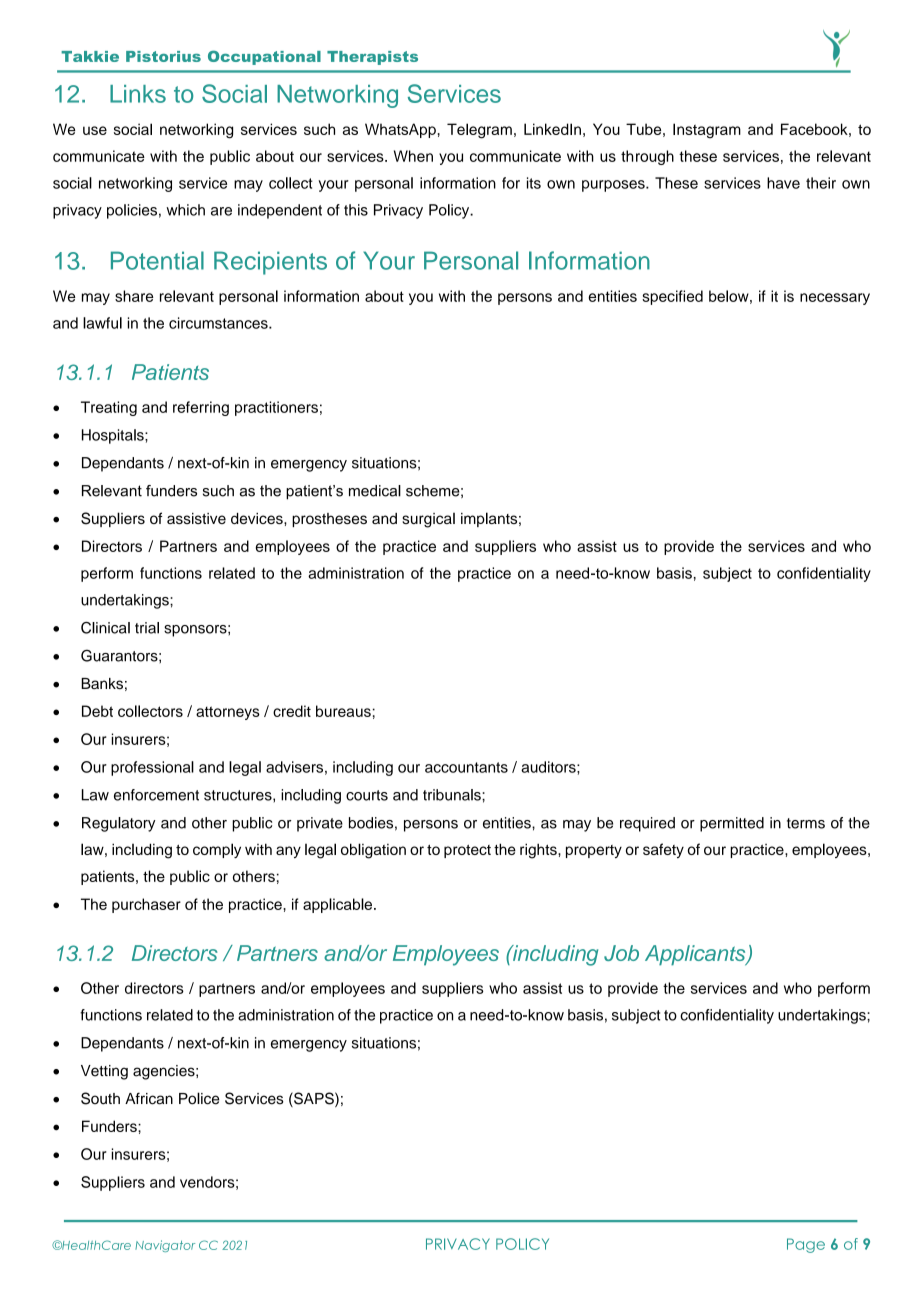 The height and width of the screenshot is (1308, 924). I want to click on Telegram, so click(479, 131).
